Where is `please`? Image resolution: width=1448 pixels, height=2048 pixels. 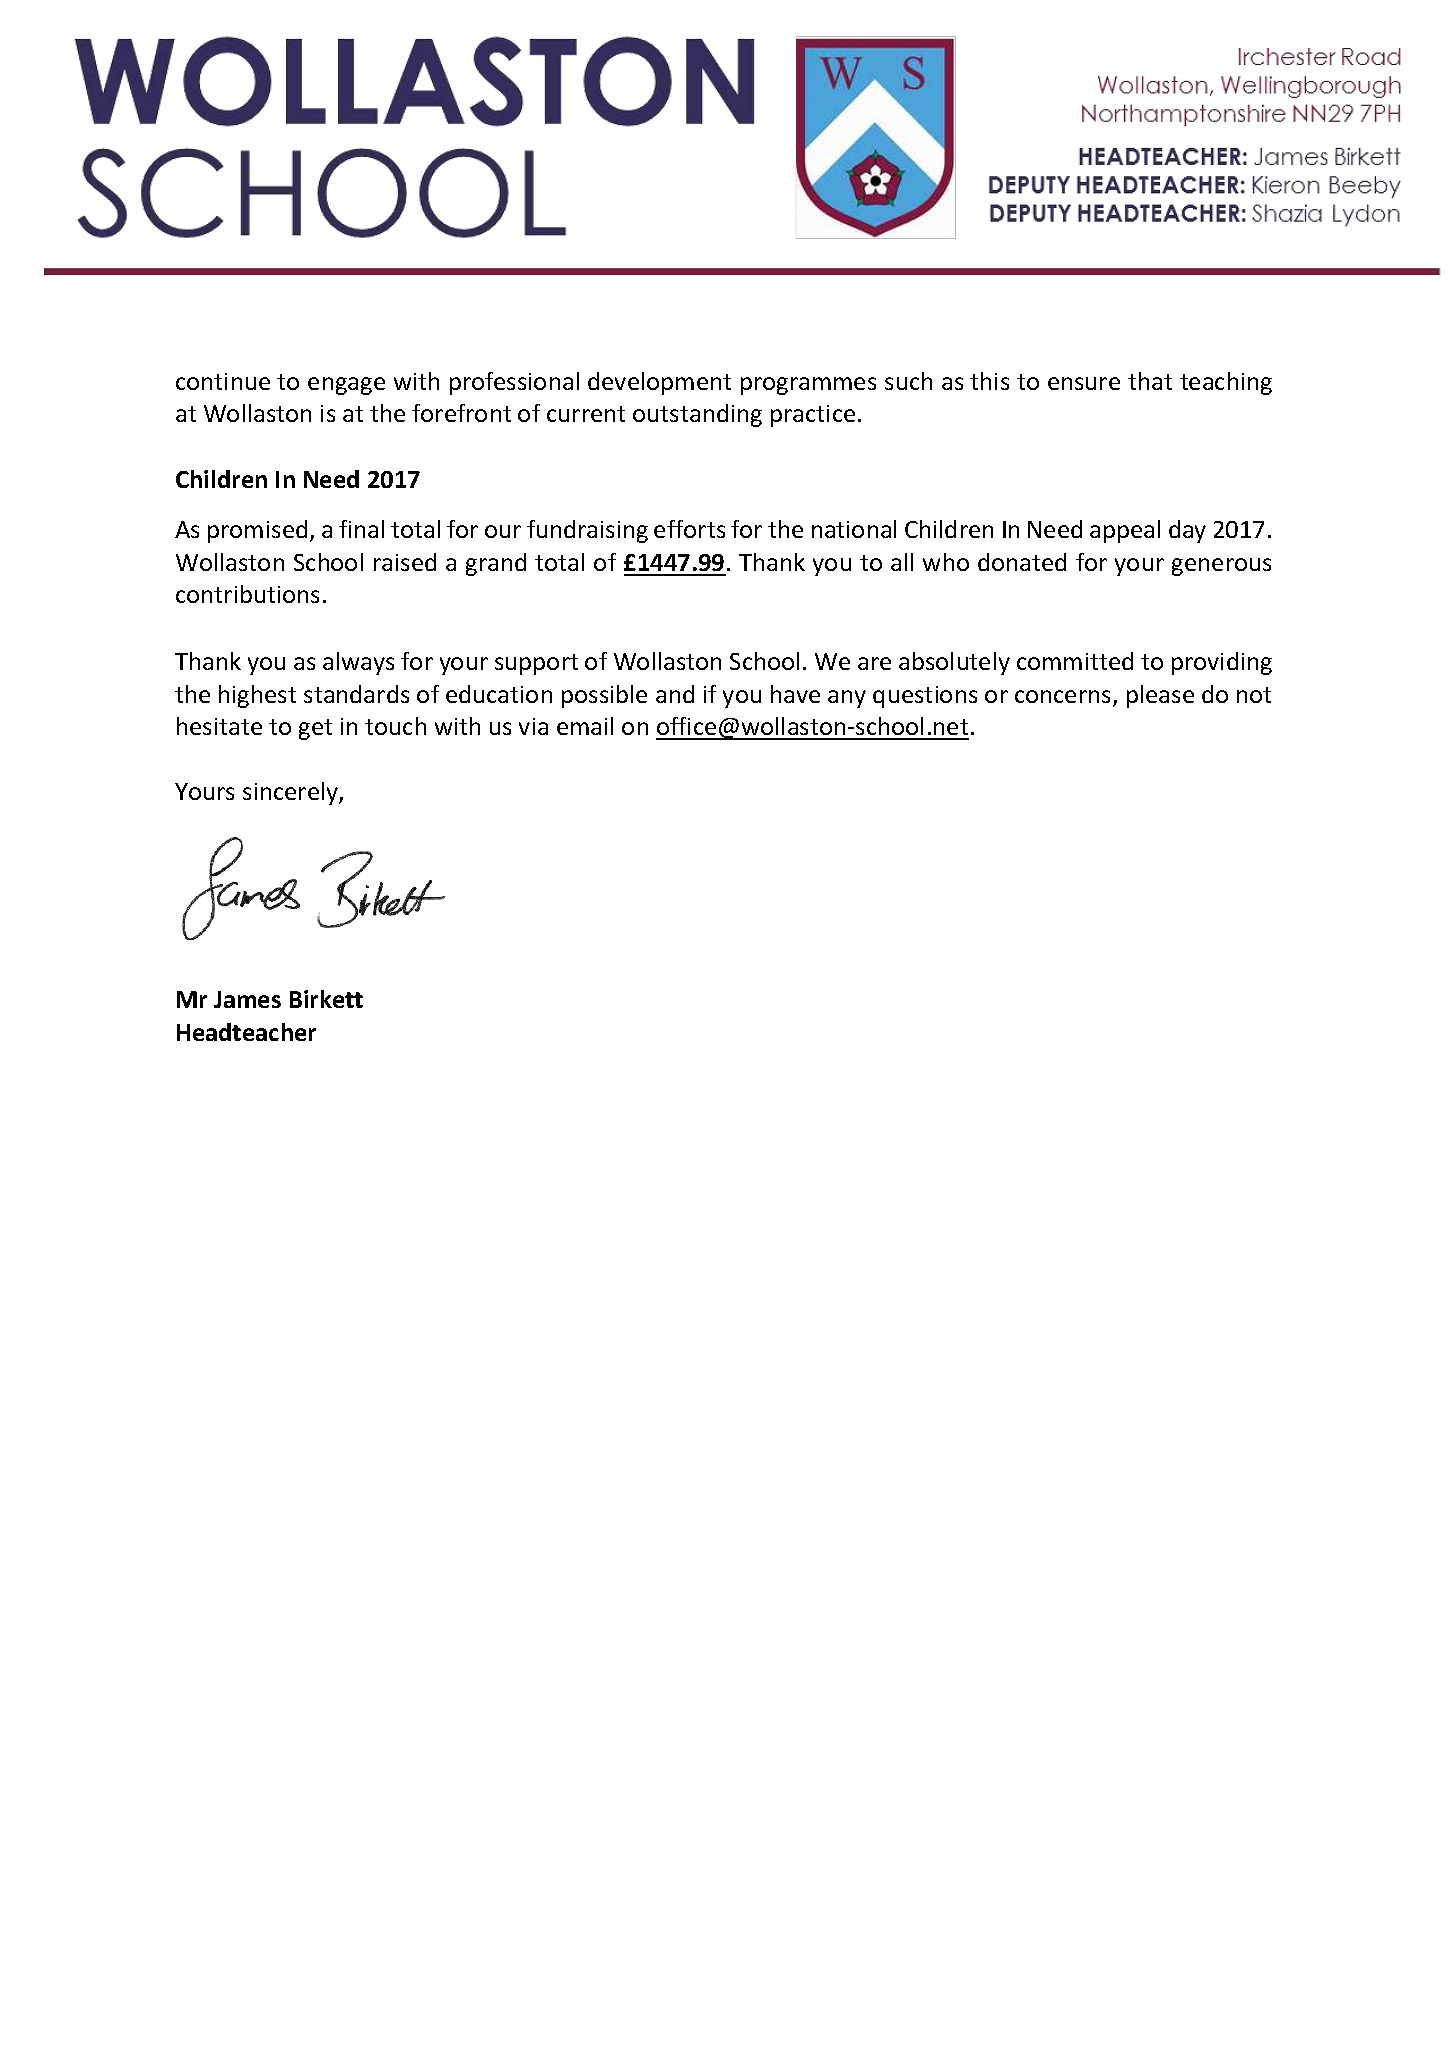 please is located at coordinates (1160, 696).
